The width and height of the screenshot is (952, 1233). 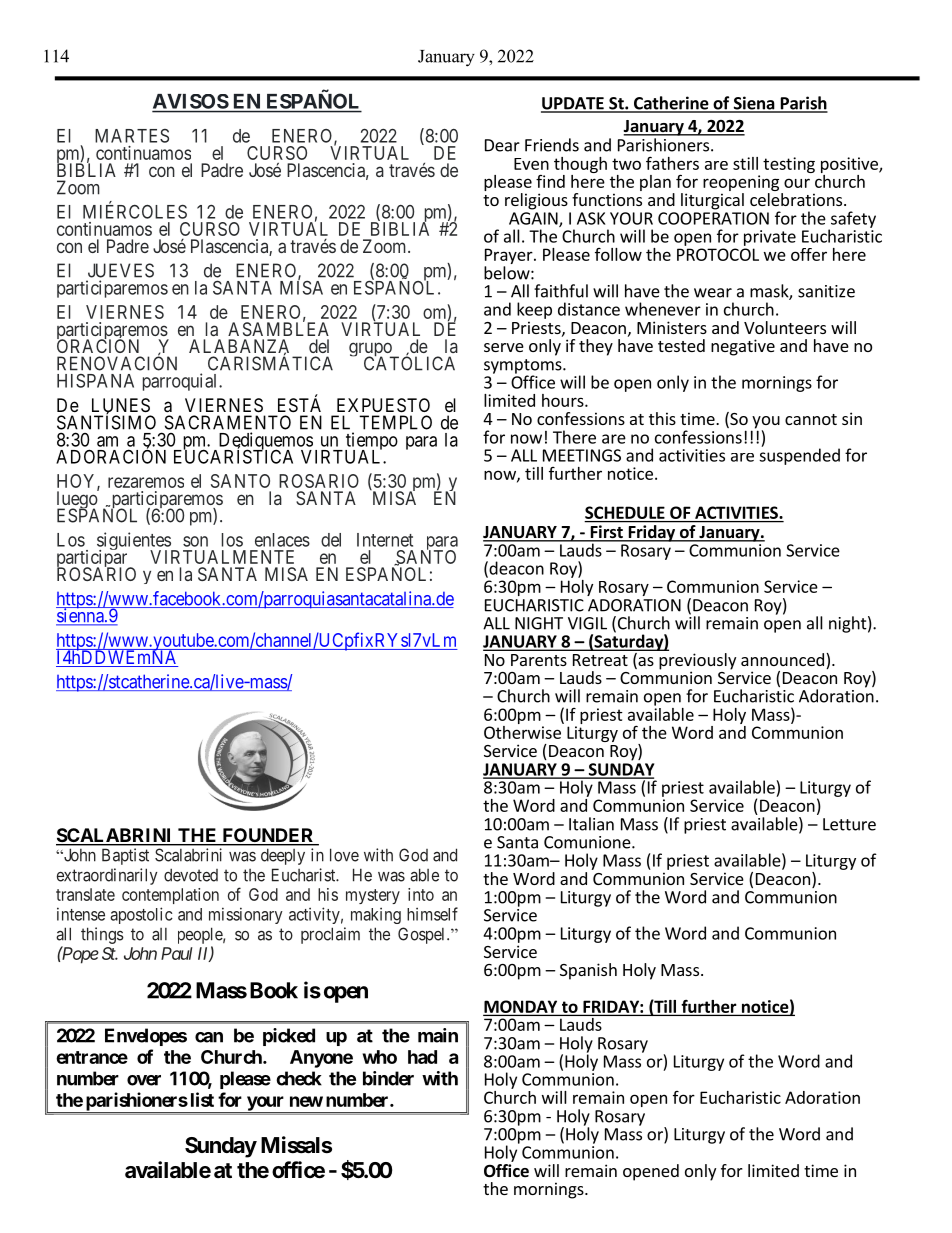 I want to click on had, so click(x=422, y=1057).
